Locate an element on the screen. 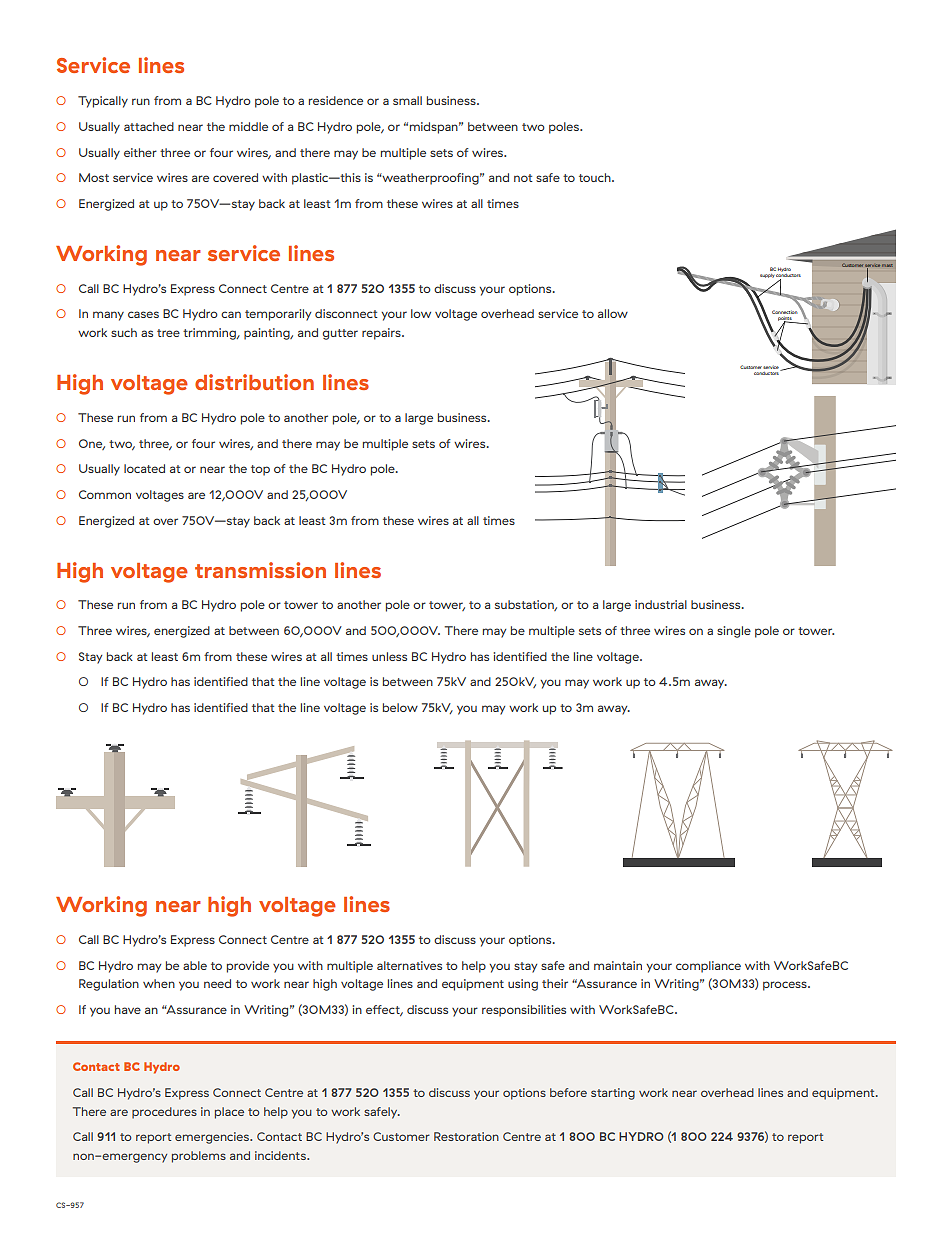 Image resolution: width=952 pixels, height=1233 pixels. emergencies is located at coordinates (213, 1138).
